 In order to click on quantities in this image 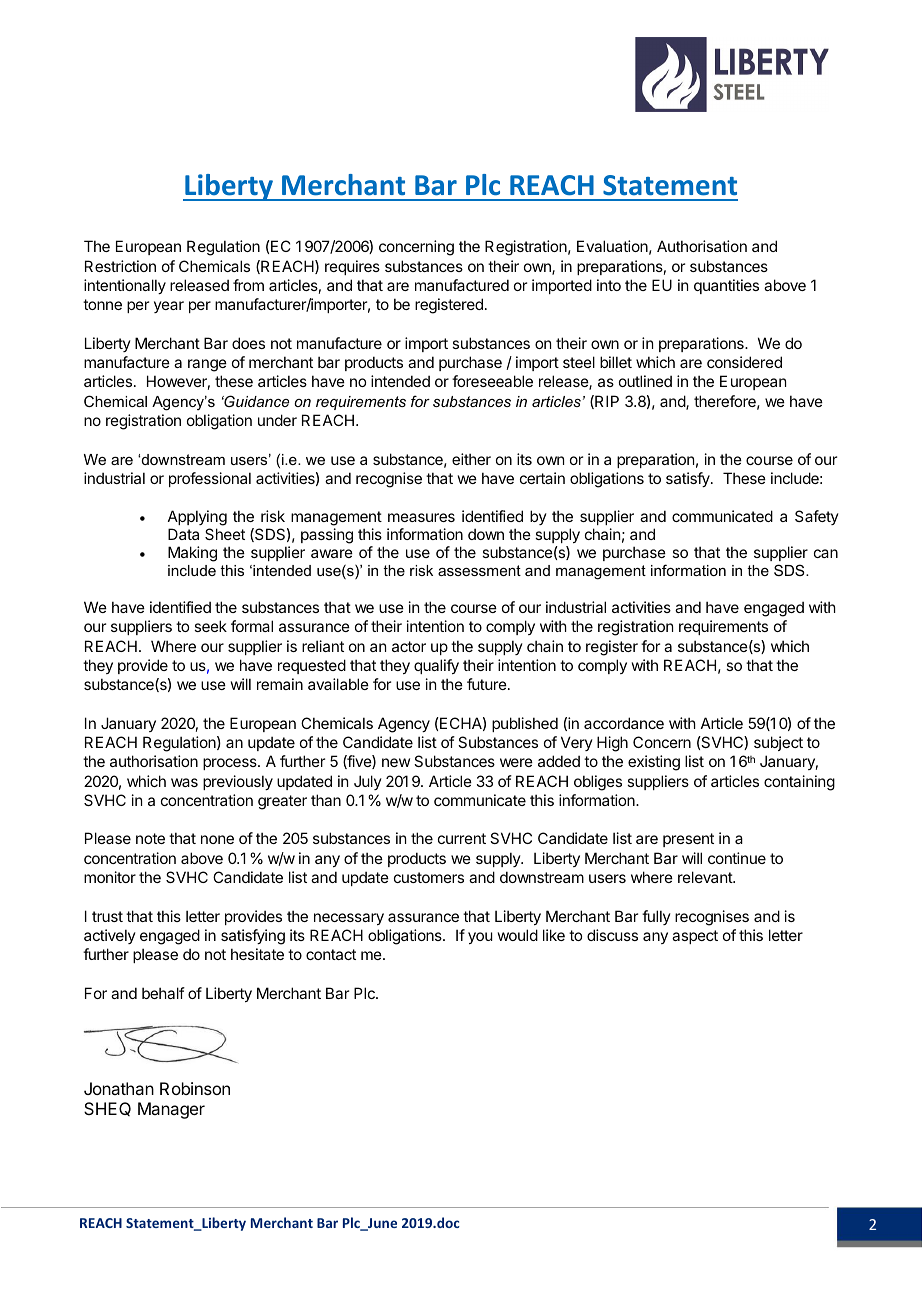, I will do `click(726, 286)`.
